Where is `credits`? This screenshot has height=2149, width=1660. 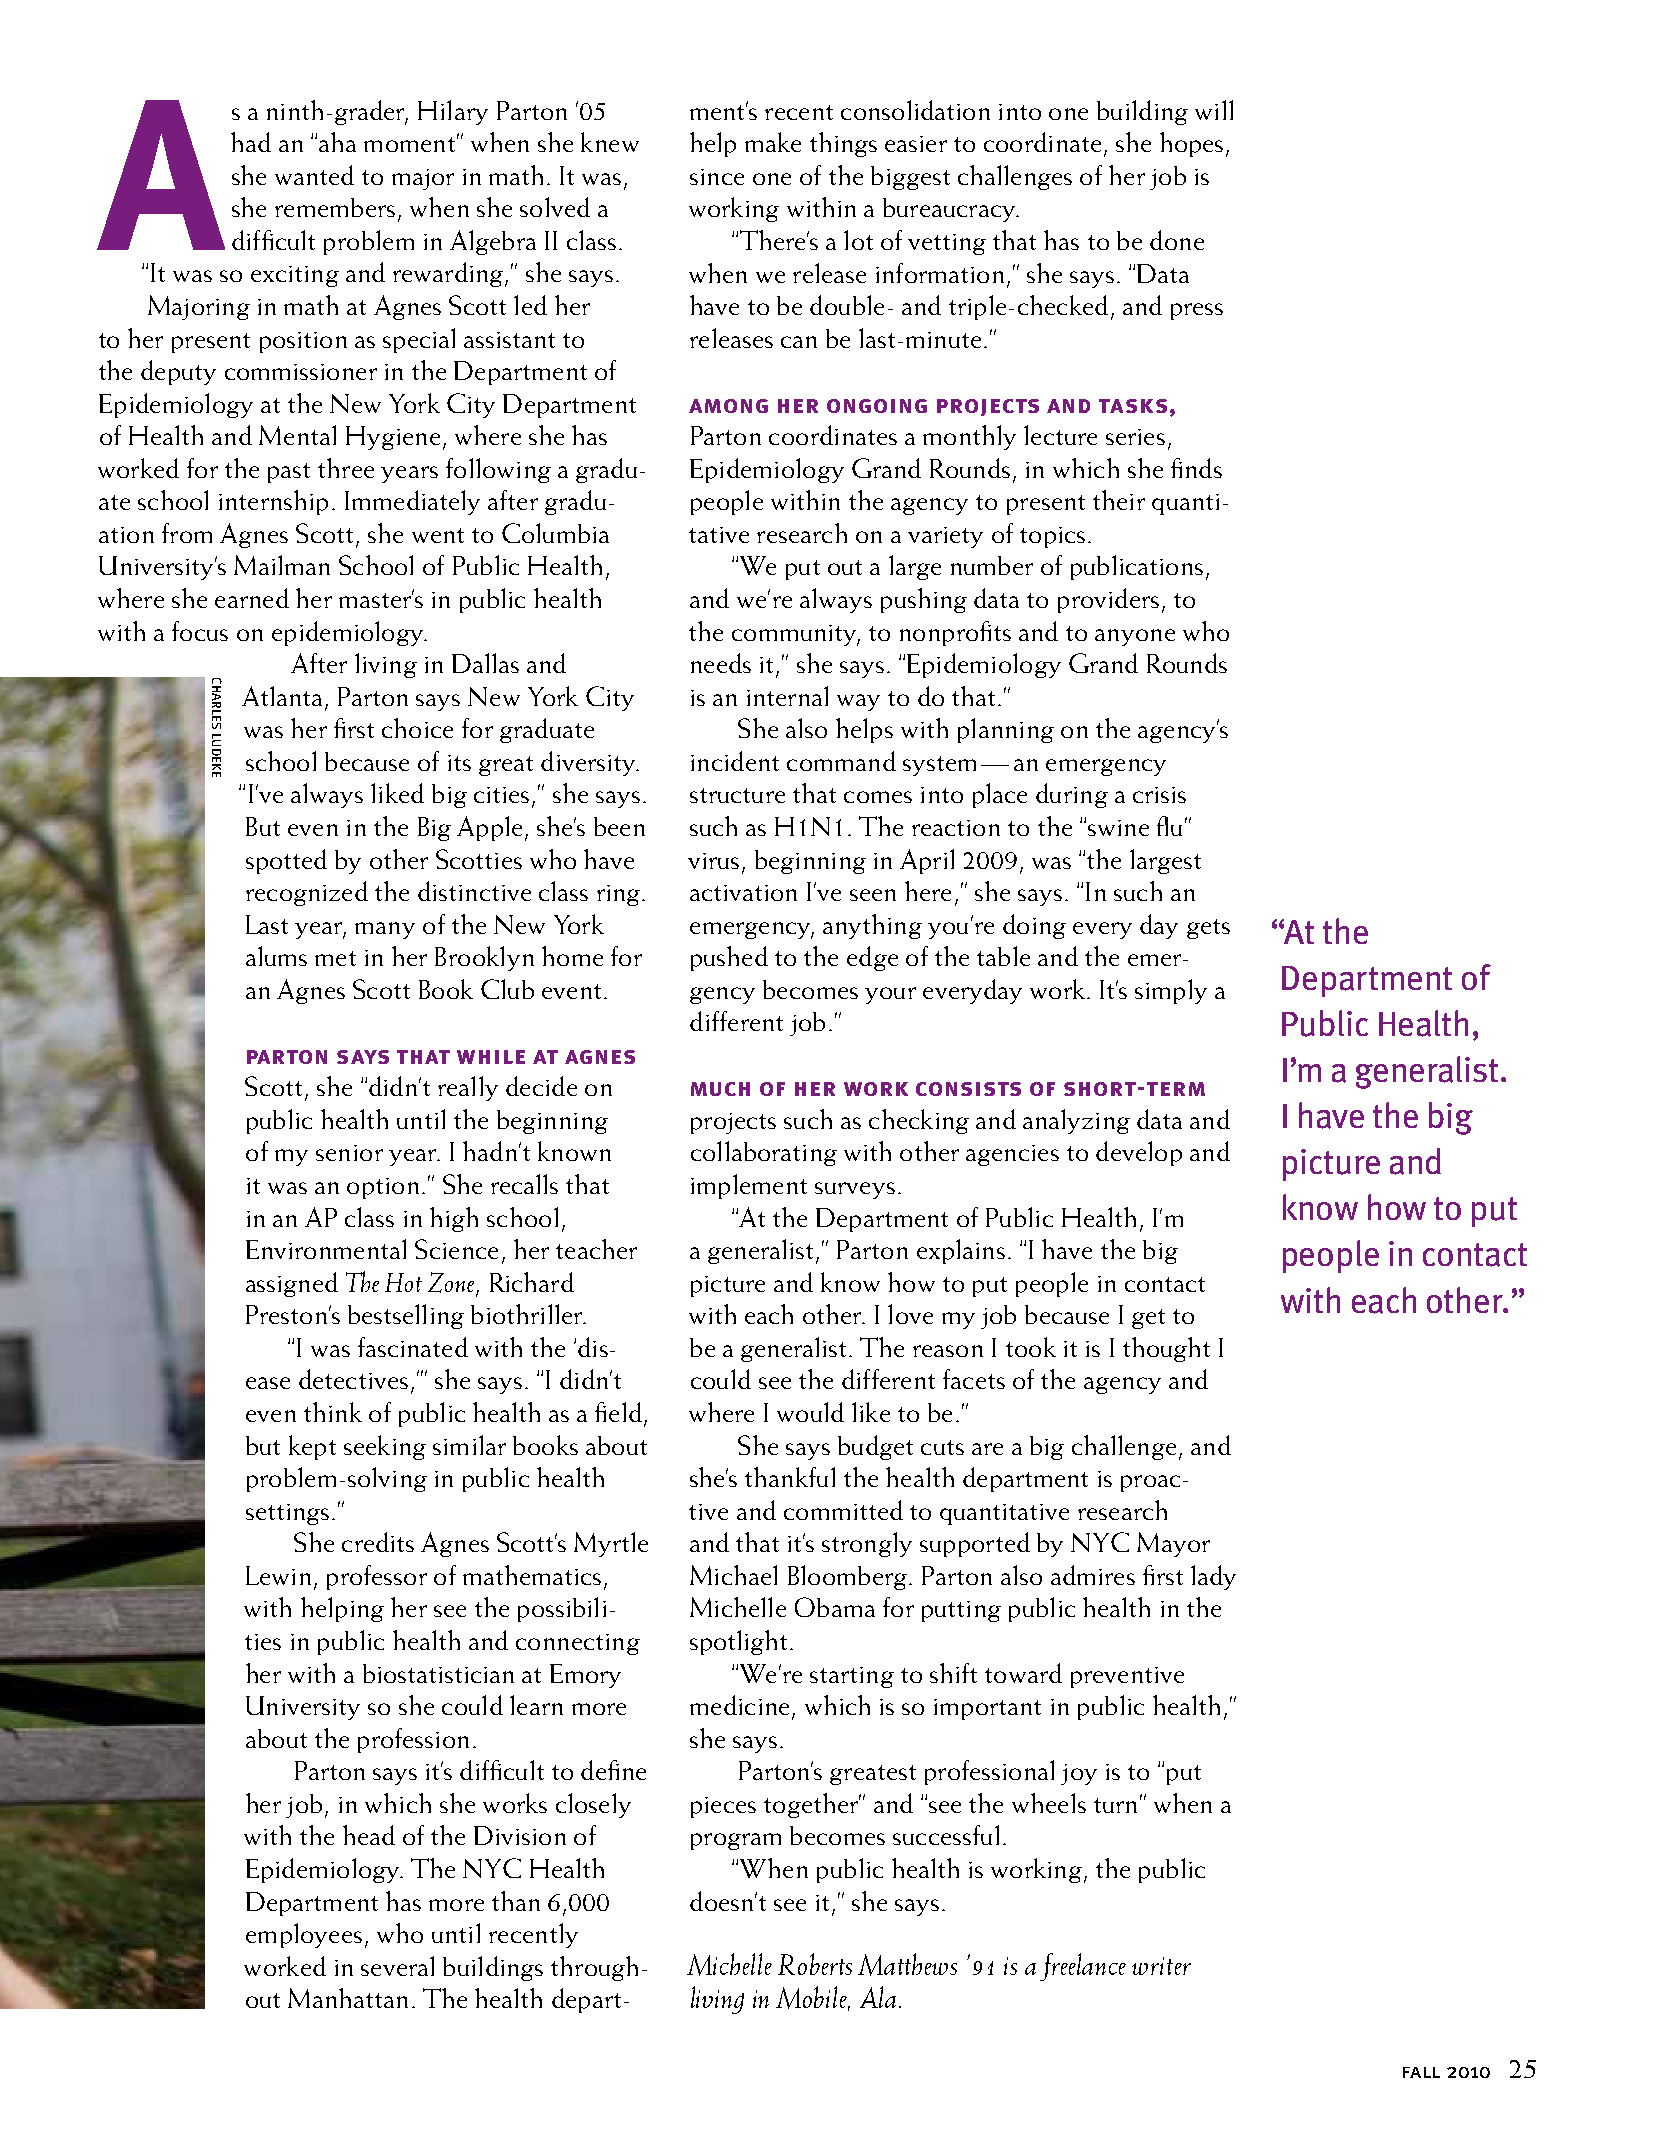
credits is located at coordinates (378, 1542).
